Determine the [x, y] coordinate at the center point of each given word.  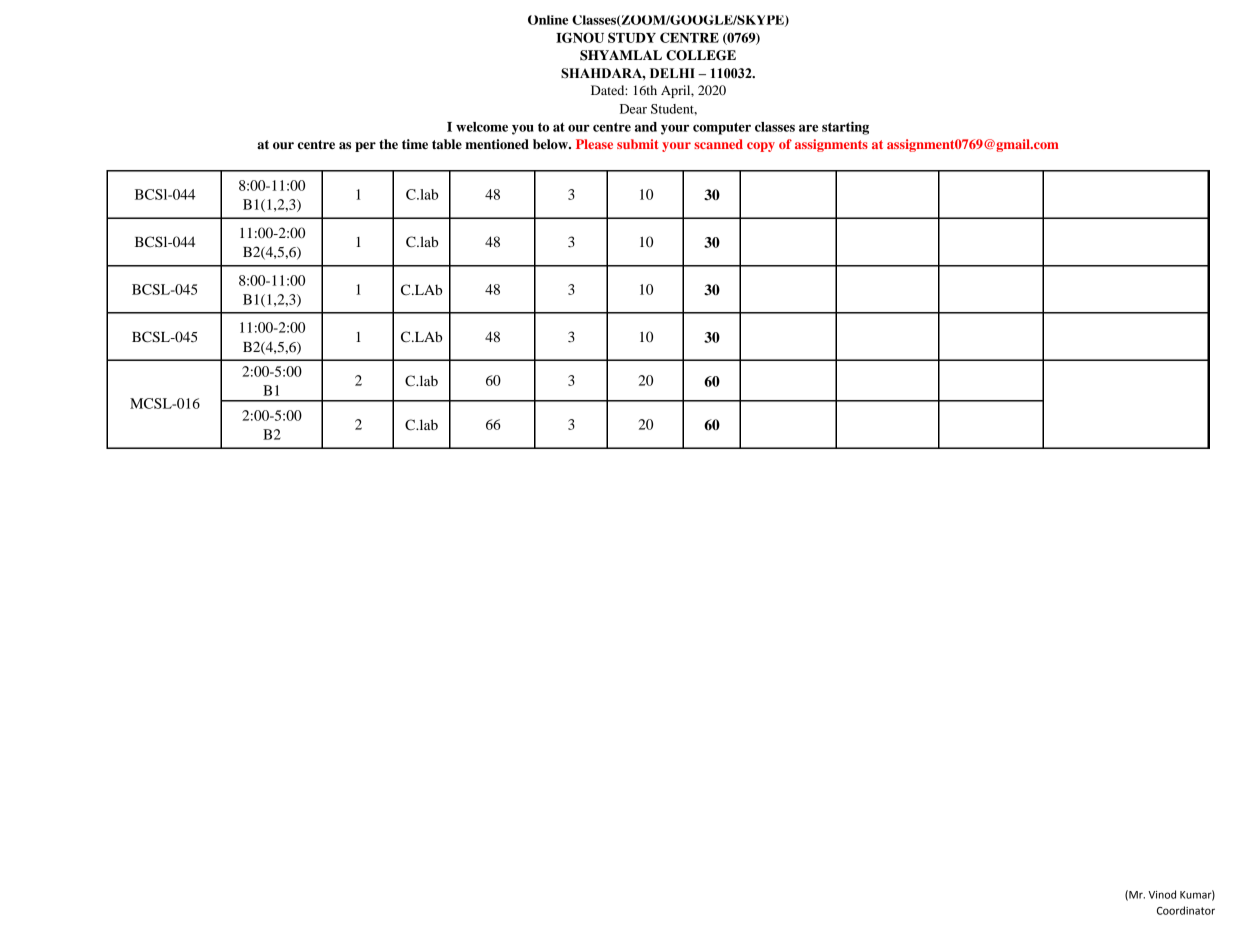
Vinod [1162, 894]
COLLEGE [701, 55]
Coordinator [1186, 910]
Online [548, 20]
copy [761, 147]
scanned [718, 144]
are [808, 128]
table [447, 144]
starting [845, 128]
